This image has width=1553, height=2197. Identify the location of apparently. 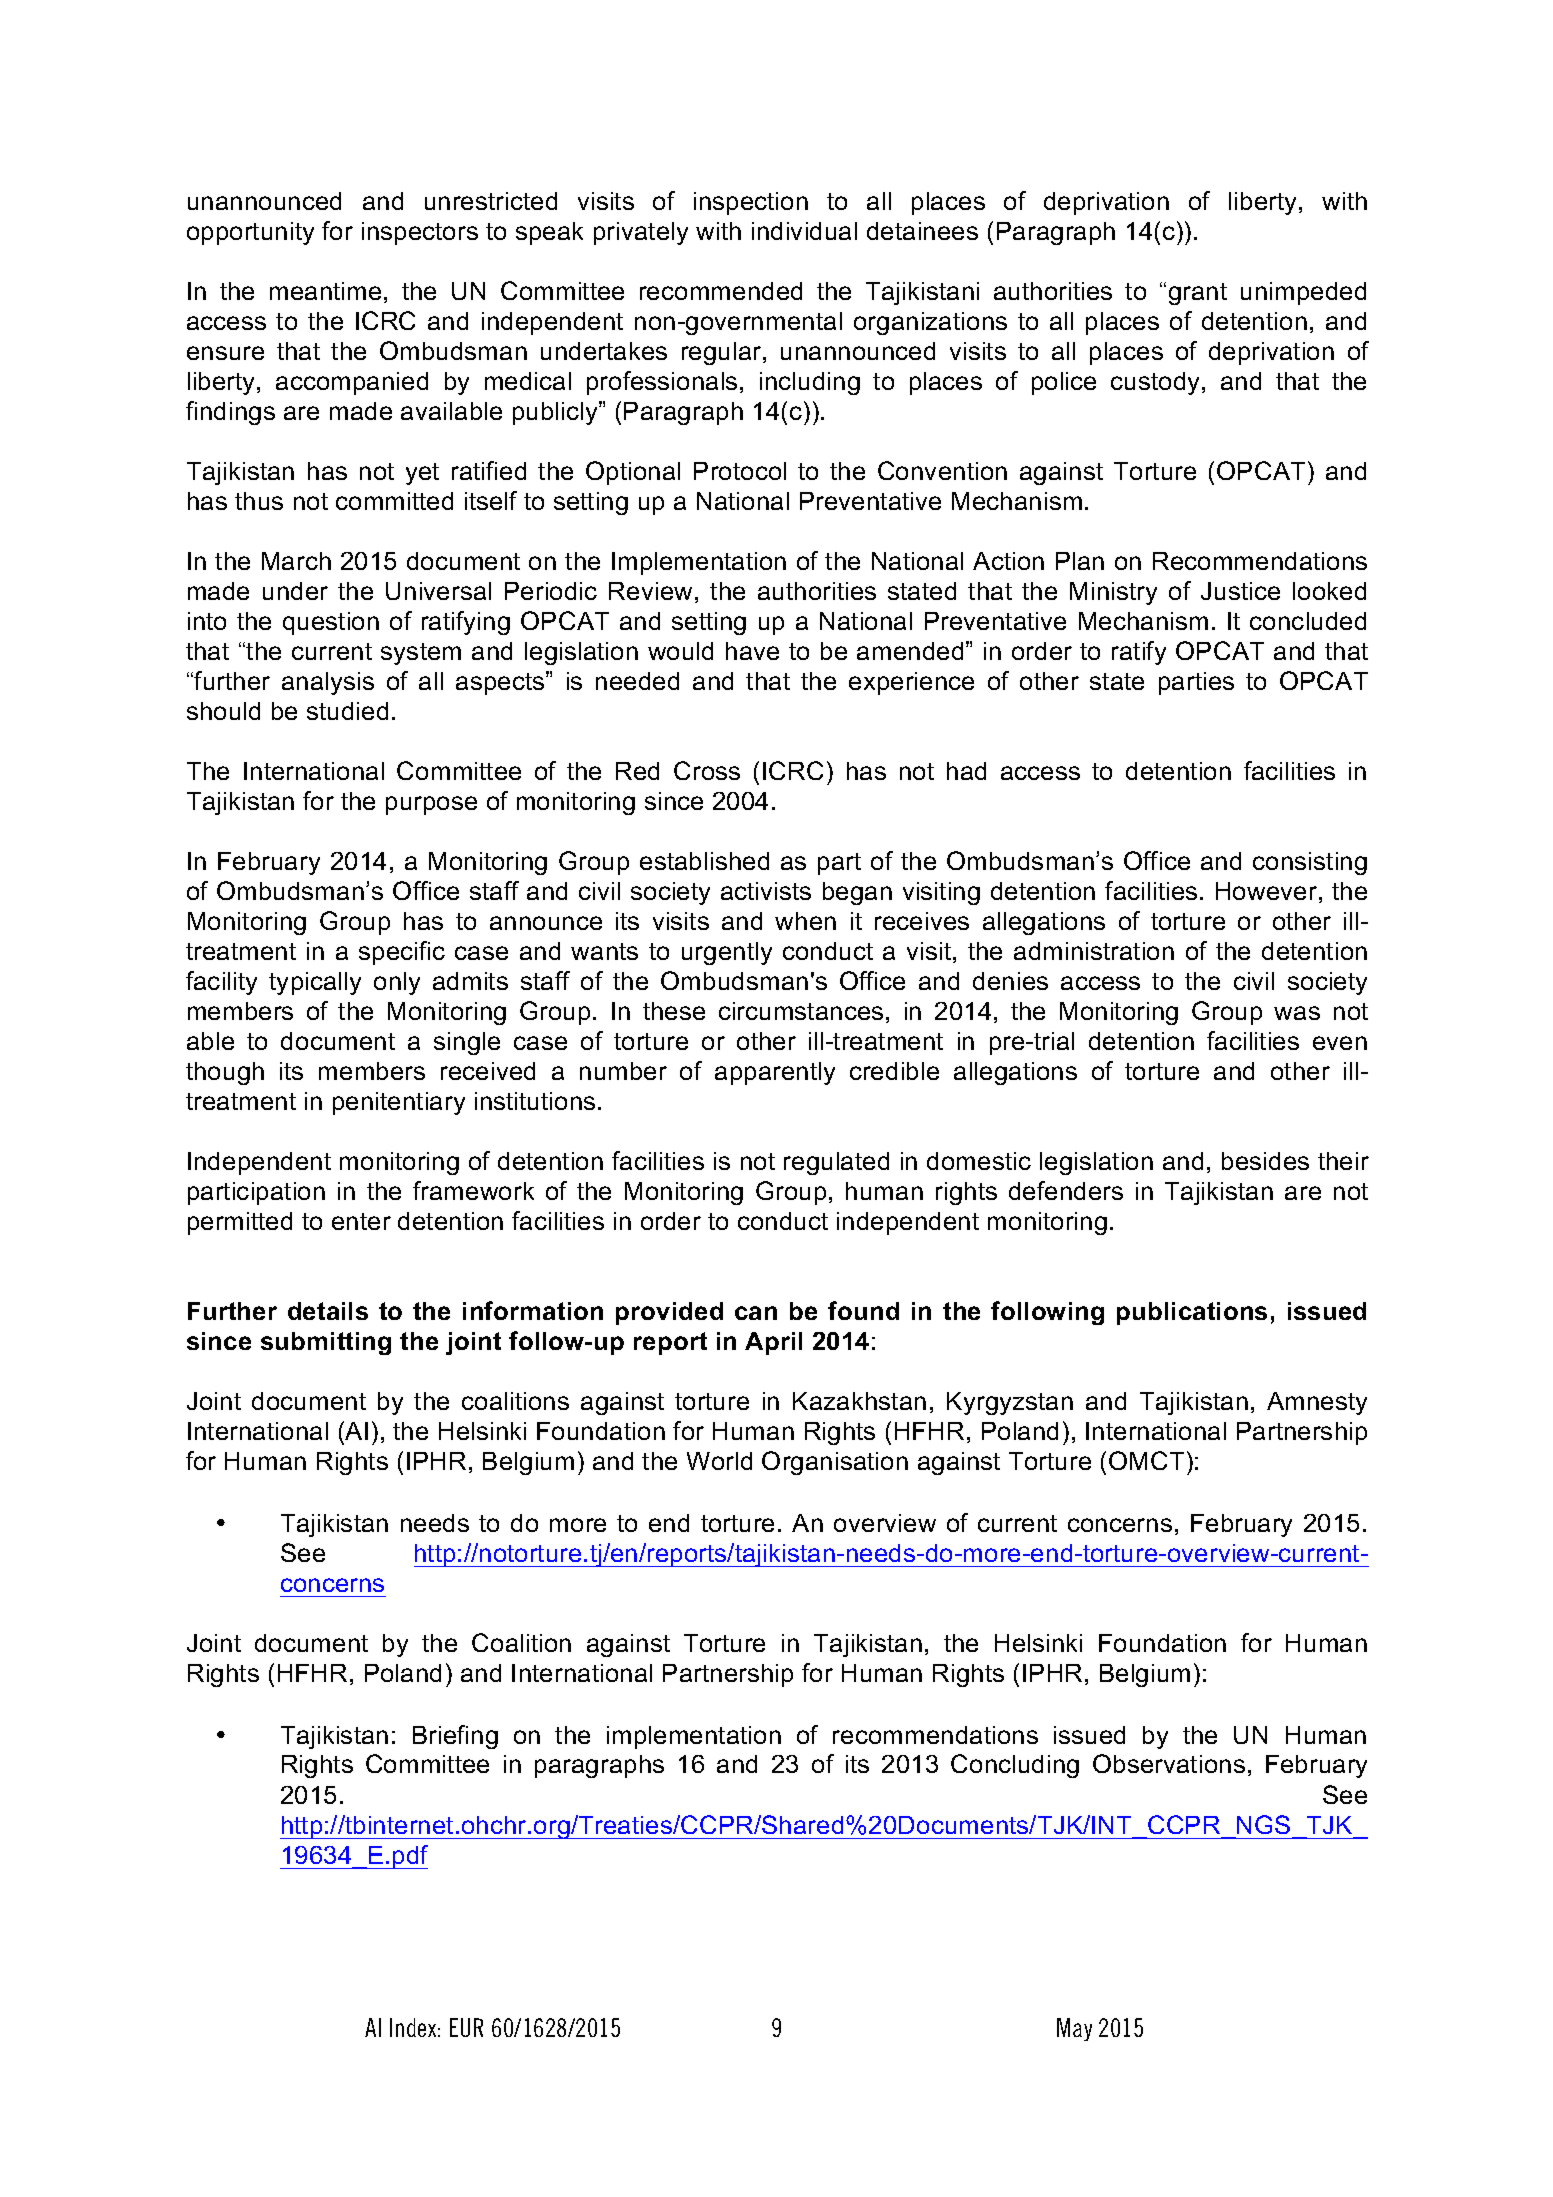
(775, 1073).
